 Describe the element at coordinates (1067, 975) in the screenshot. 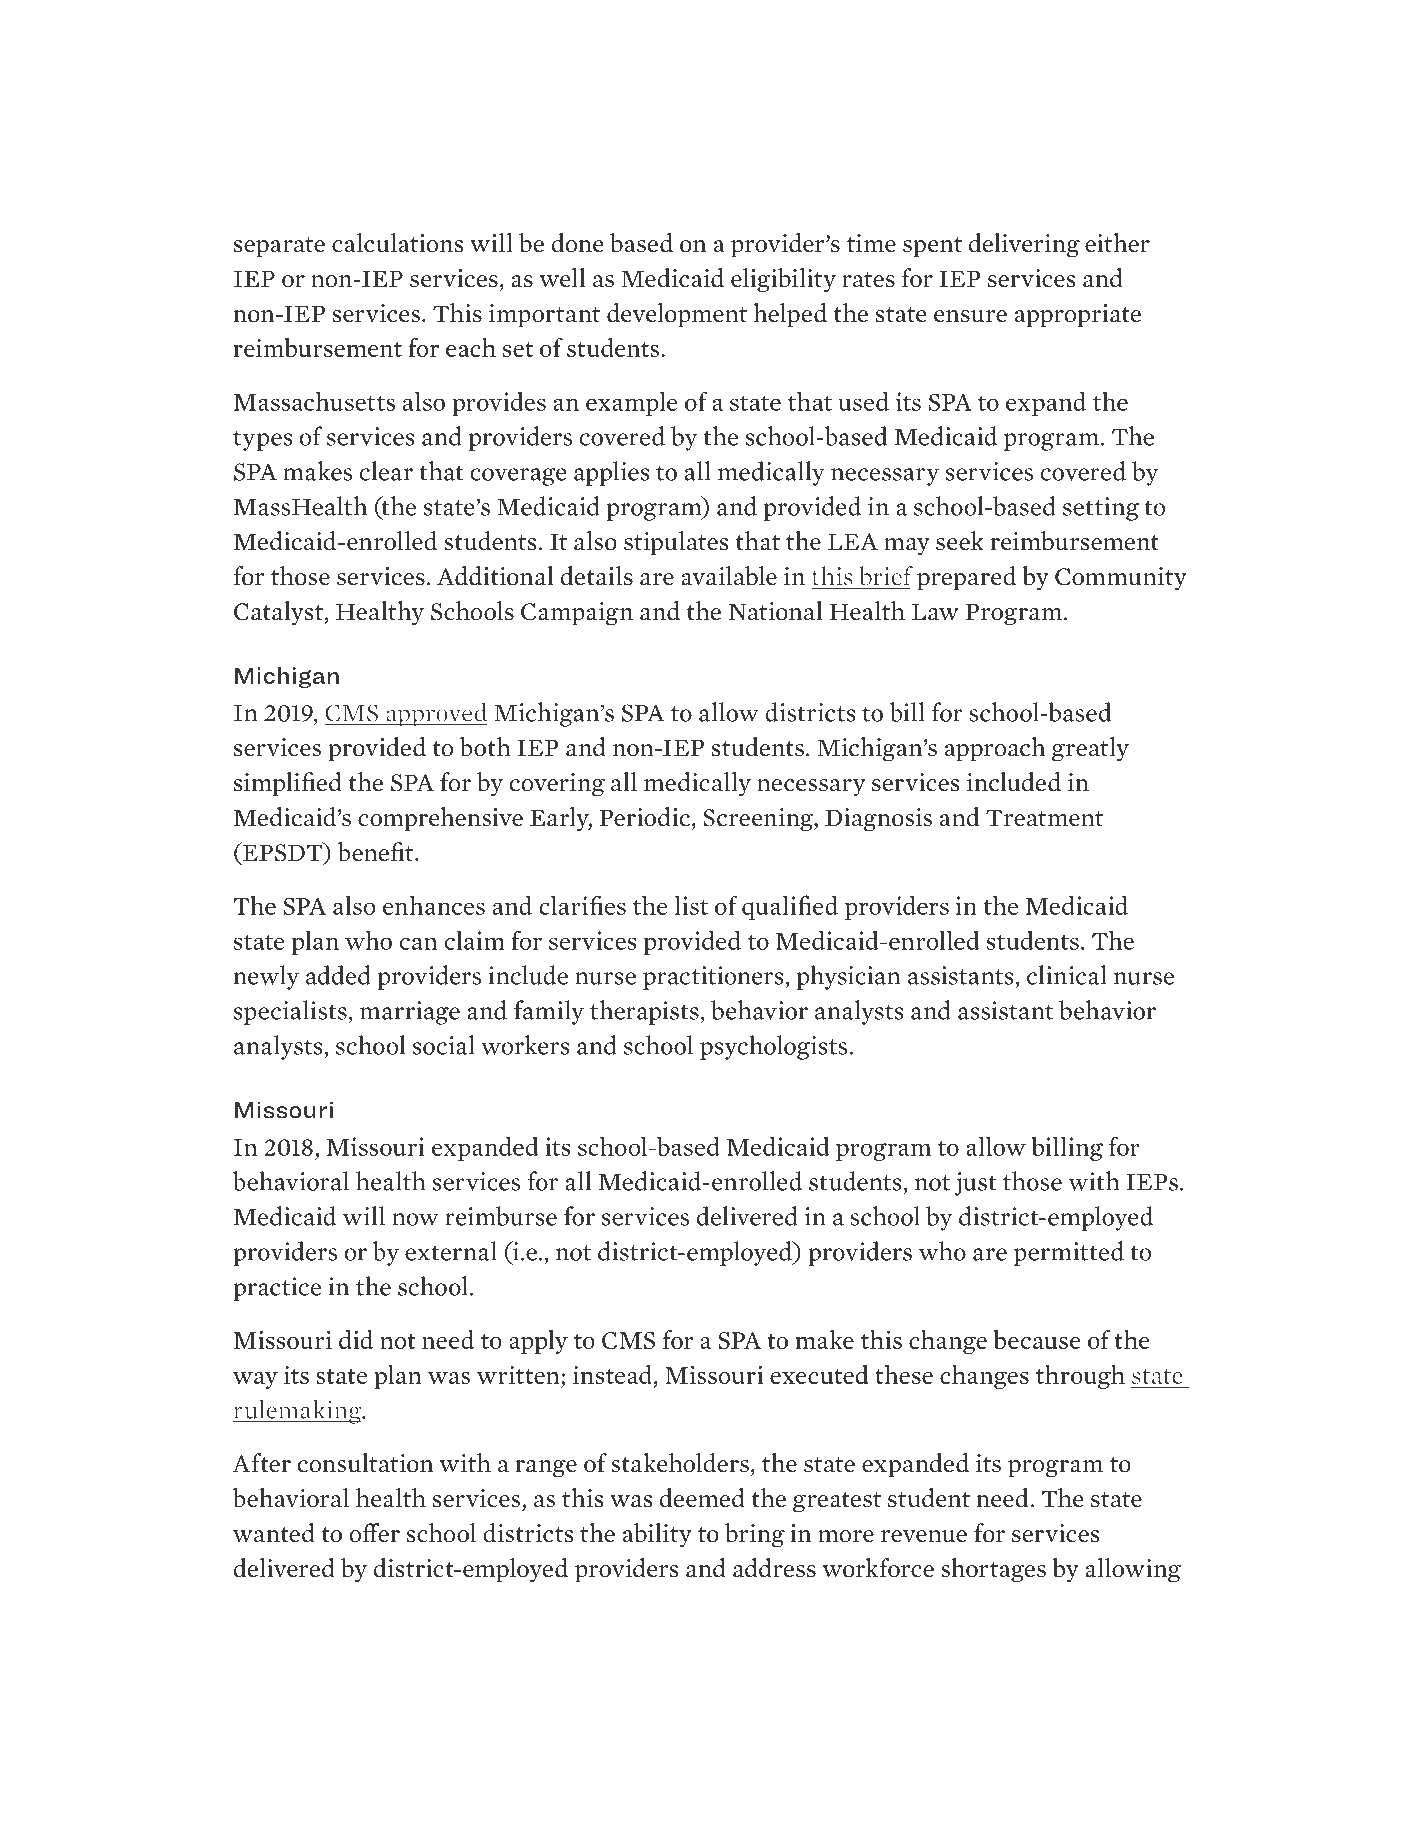

I see `clinical` at that location.
